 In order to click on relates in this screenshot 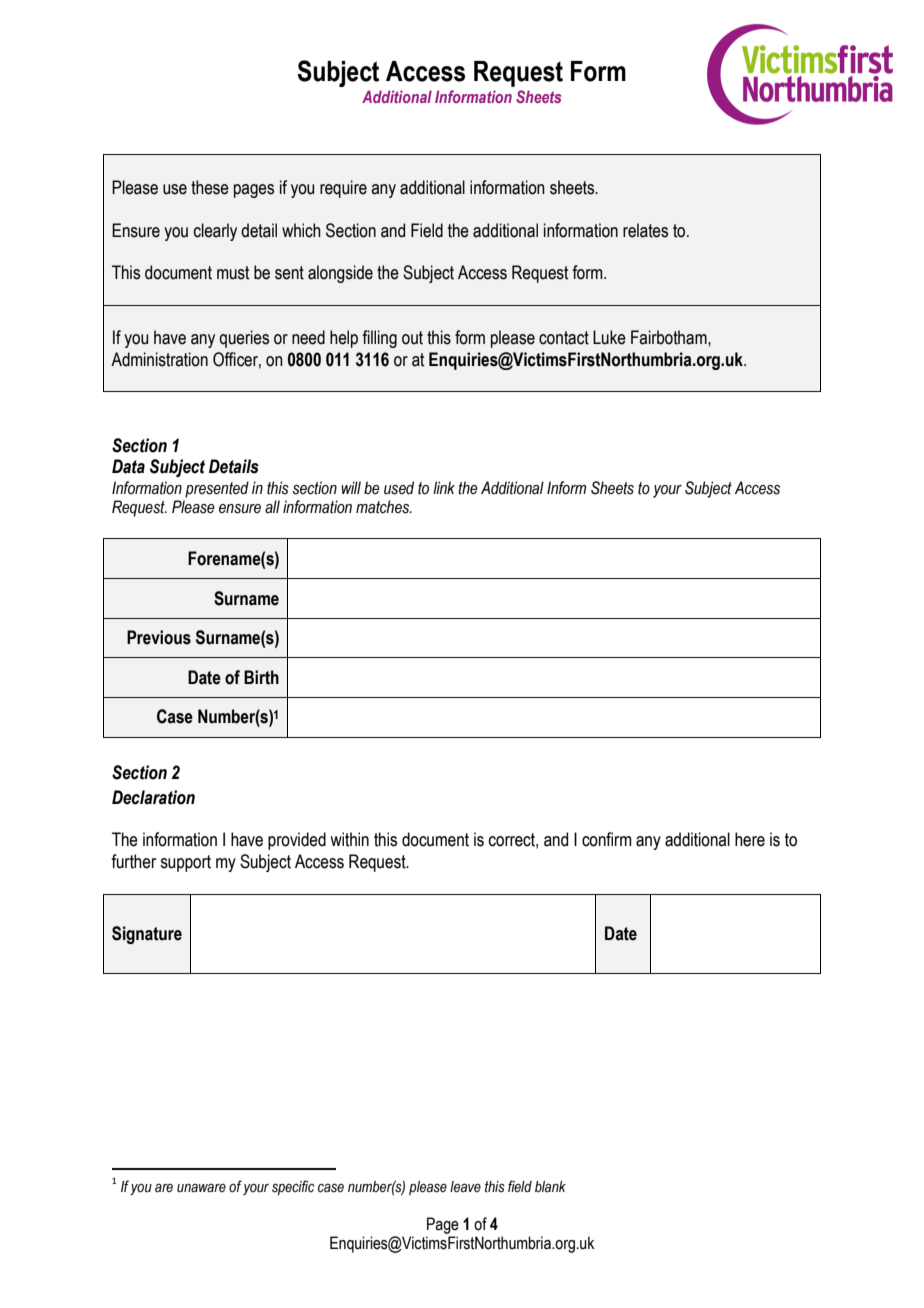, I will do `click(645, 230)`.
